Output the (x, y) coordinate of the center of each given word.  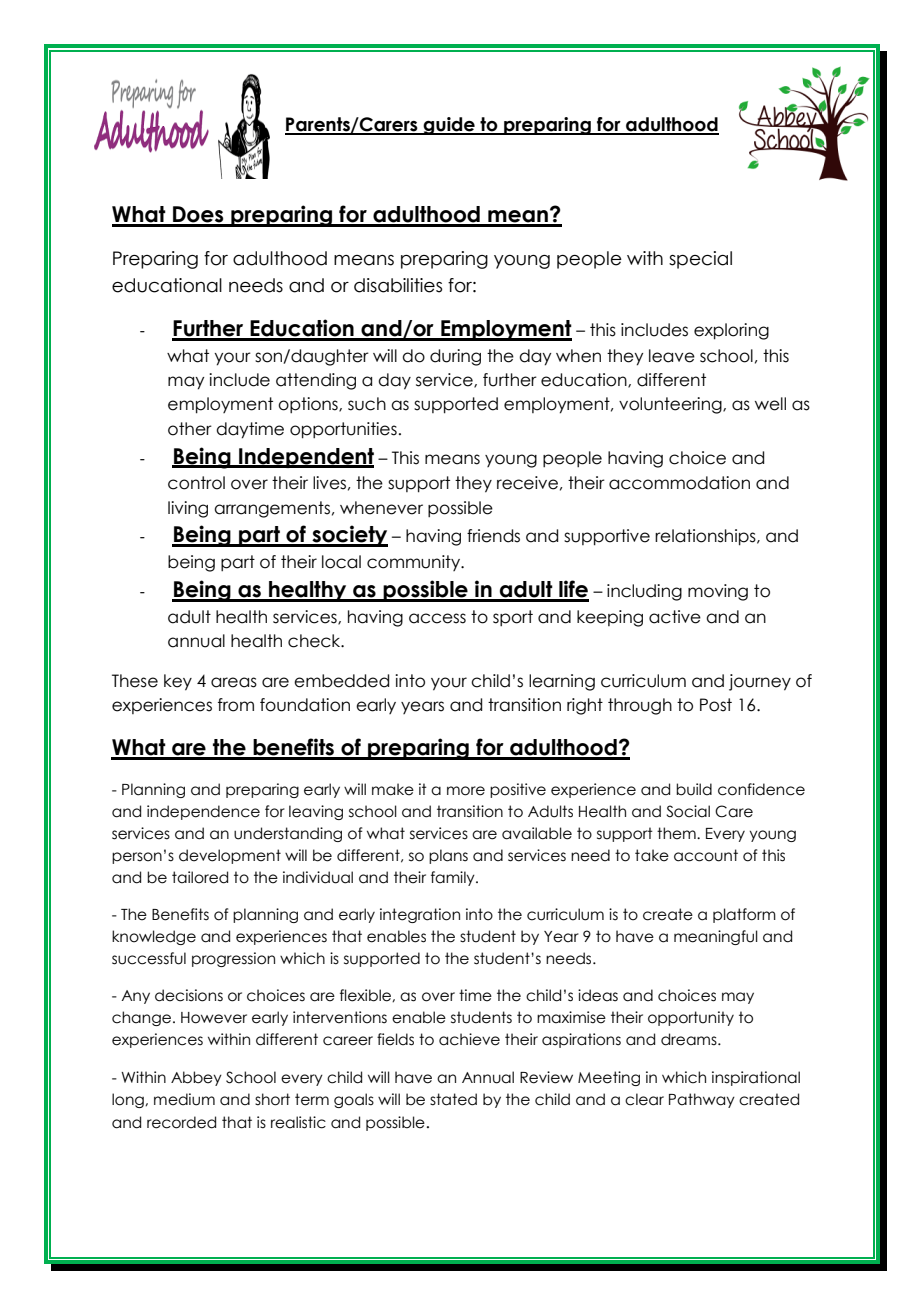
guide (449, 126)
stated (453, 1099)
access (437, 618)
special (700, 260)
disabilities (398, 285)
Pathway (702, 1100)
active (675, 617)
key (178, 682)
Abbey (196, 1078)
